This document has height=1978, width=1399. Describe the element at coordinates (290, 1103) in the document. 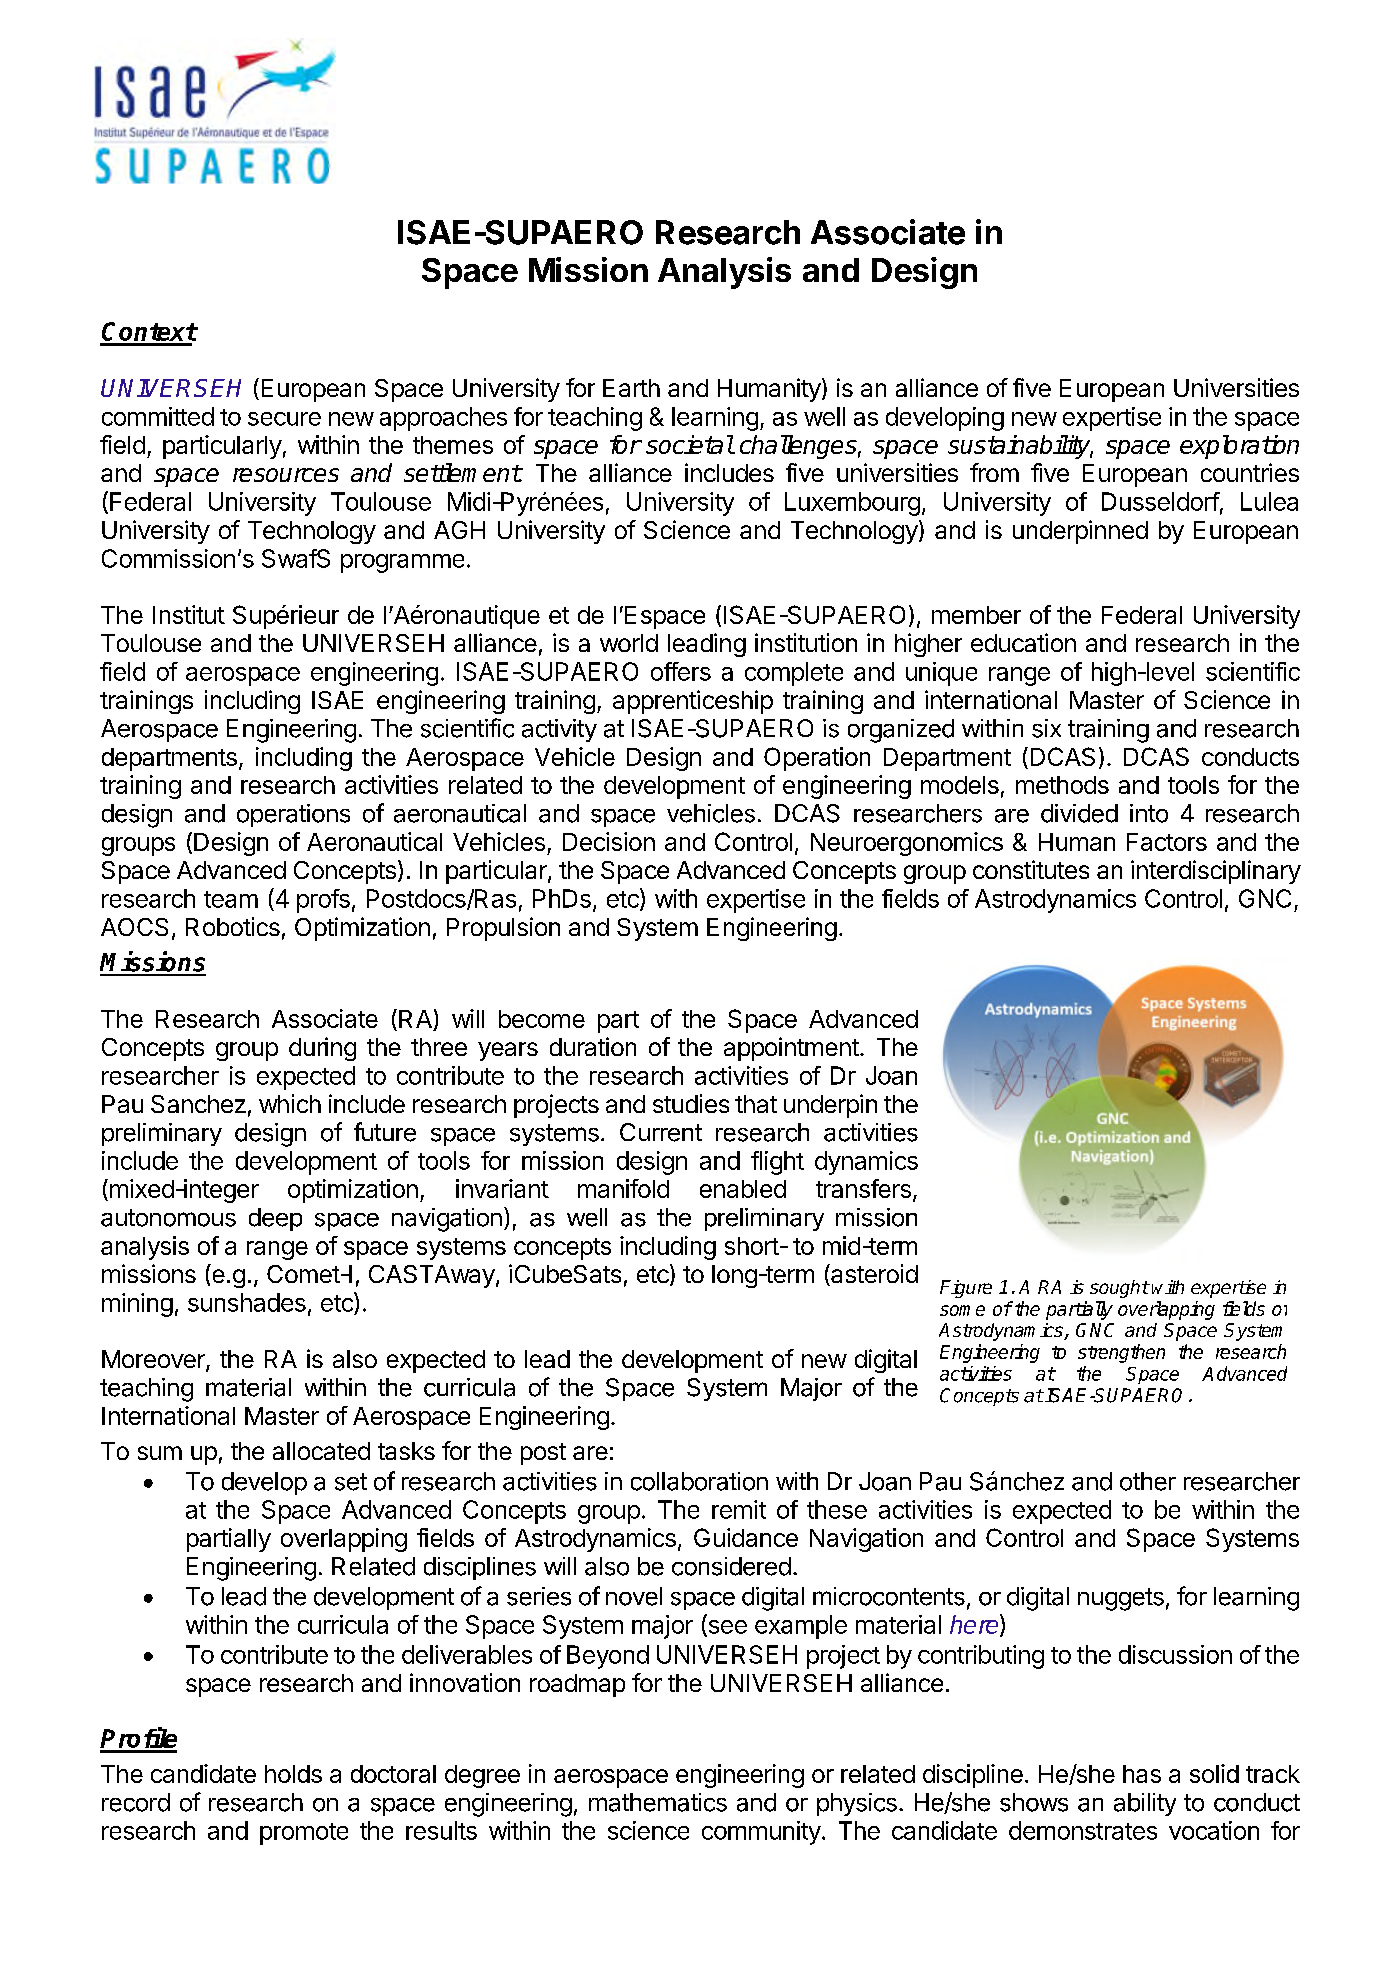

I see `which` at that location.
